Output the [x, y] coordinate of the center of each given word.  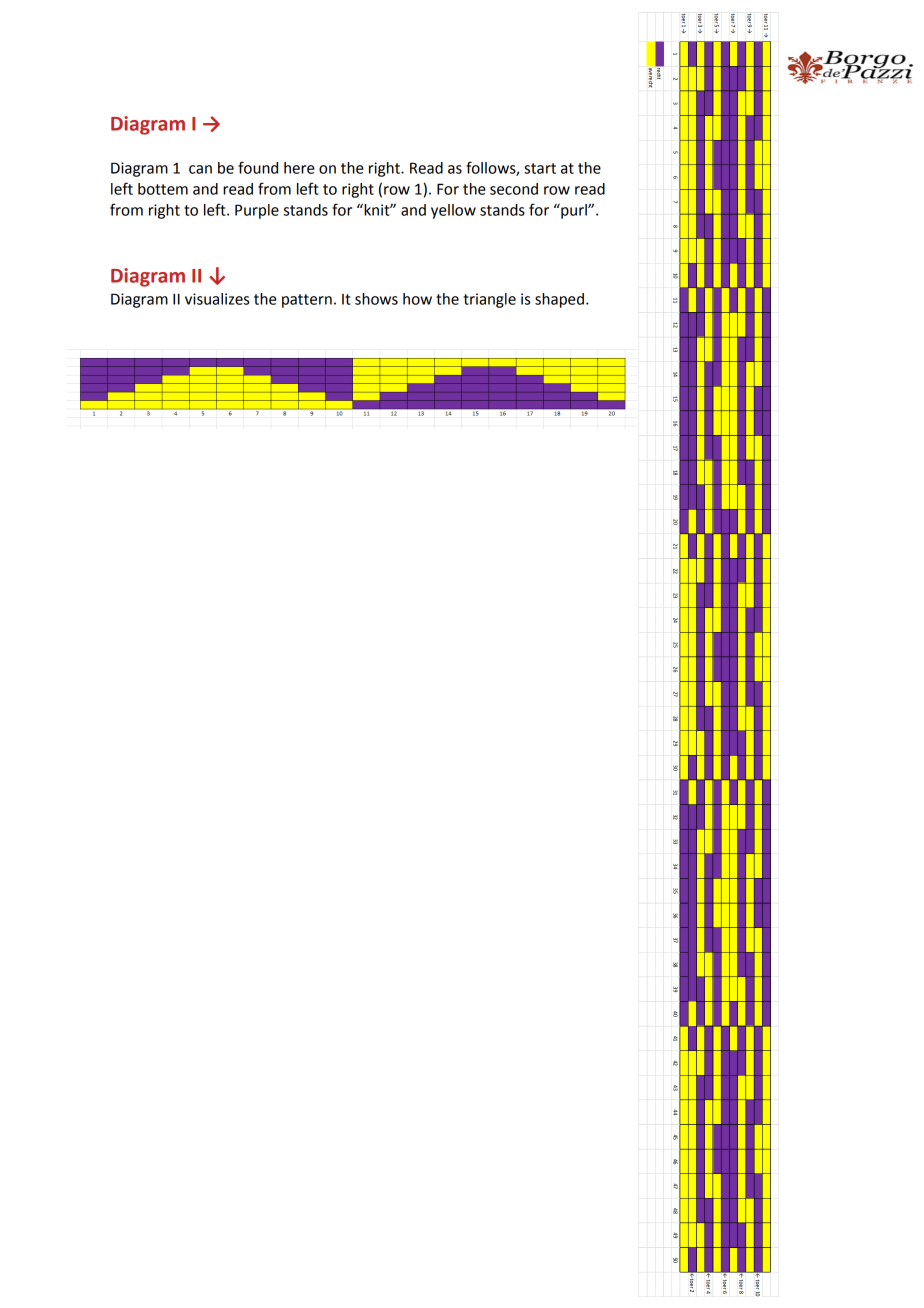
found [258, 167]
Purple [257, 211]
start [540, 168]
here [299, 168]
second [514, 189]
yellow [453, 211]
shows [376, 299]
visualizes [217, 299]
